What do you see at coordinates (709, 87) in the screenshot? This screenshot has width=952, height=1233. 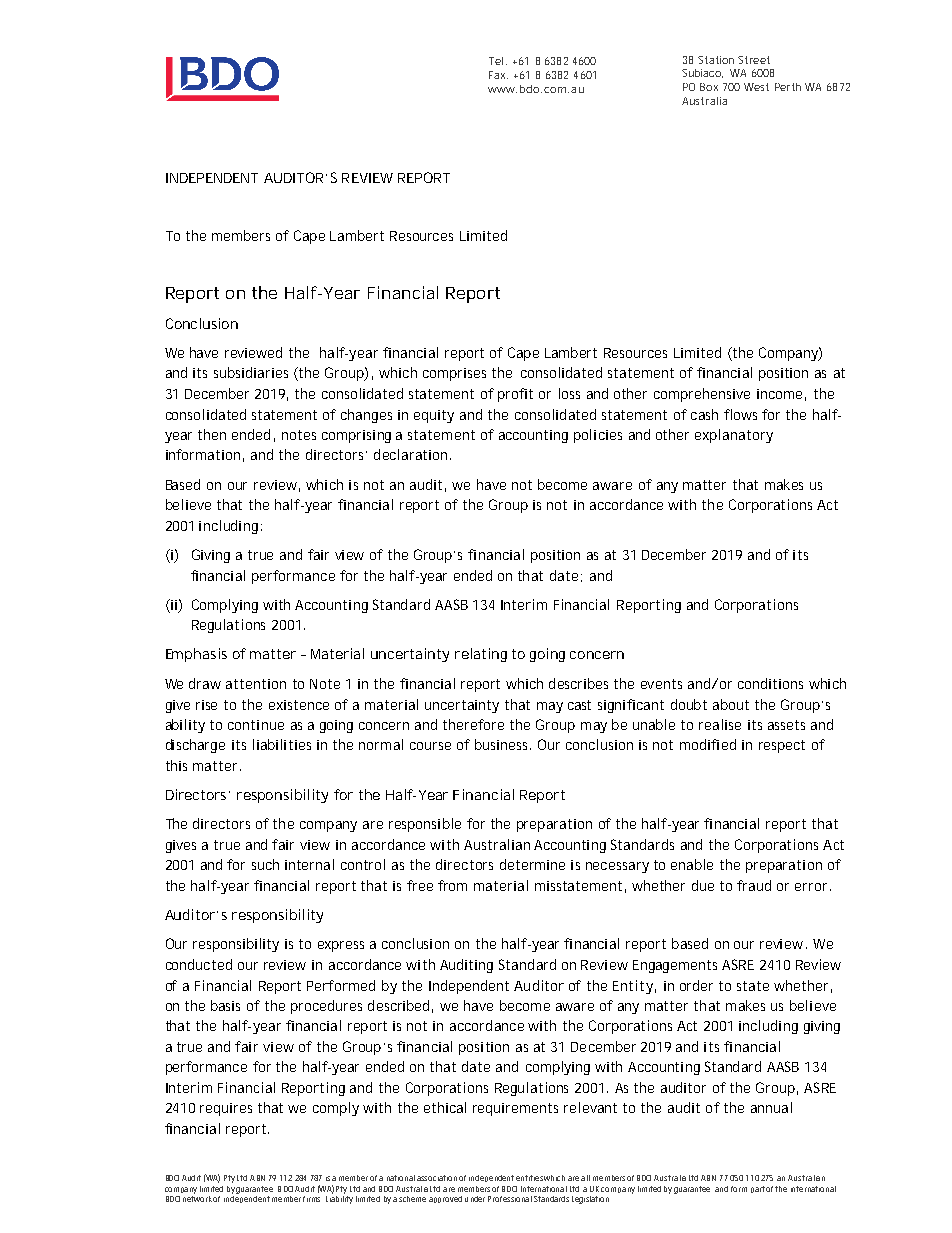 I see `Box` at bounding box center [709, 87].
